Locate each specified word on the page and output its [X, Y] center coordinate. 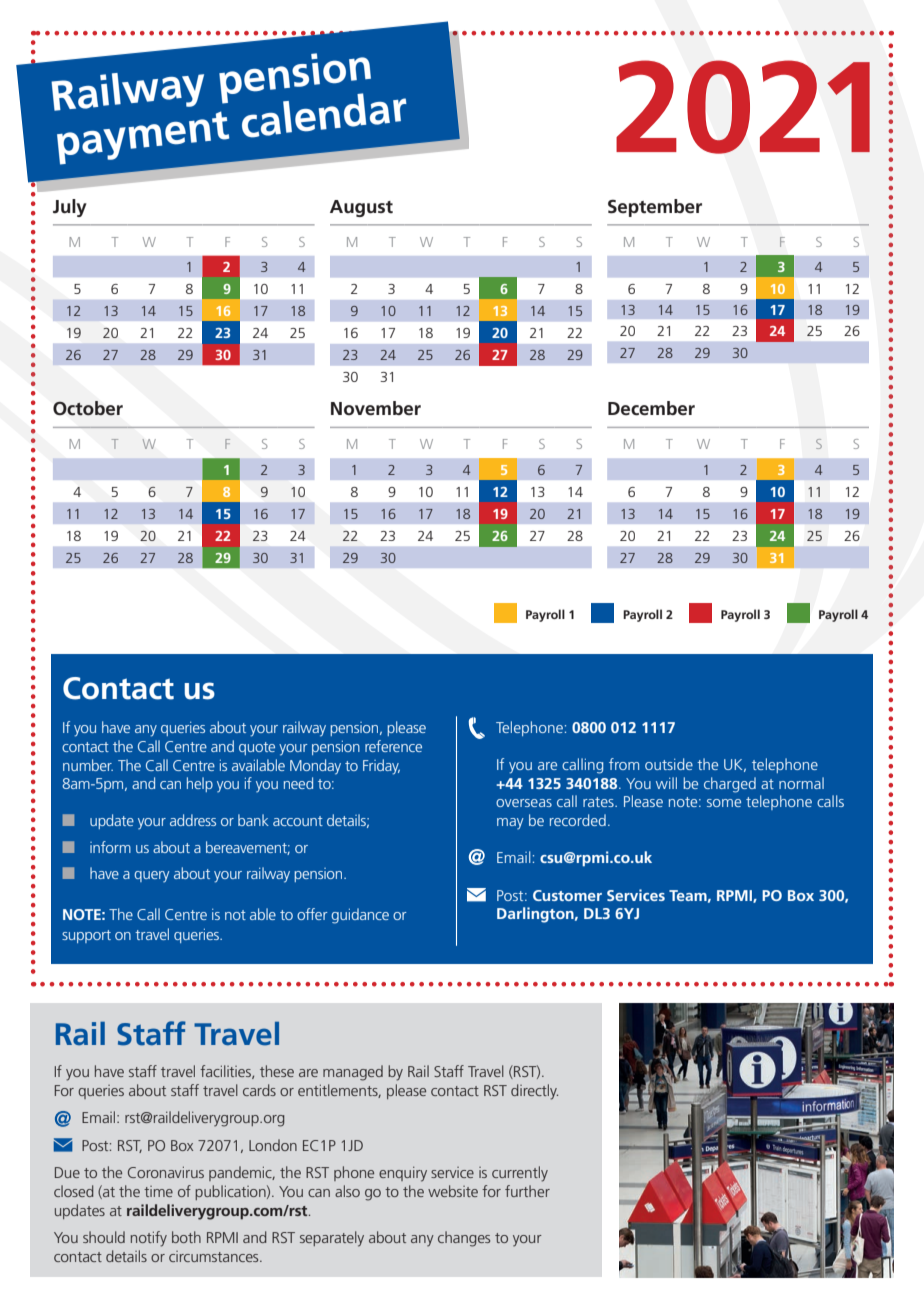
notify [149, 1239]
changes [464, 1239]
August [361, 208]
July [70, 208]
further [527, 1191]
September [655, 208]
